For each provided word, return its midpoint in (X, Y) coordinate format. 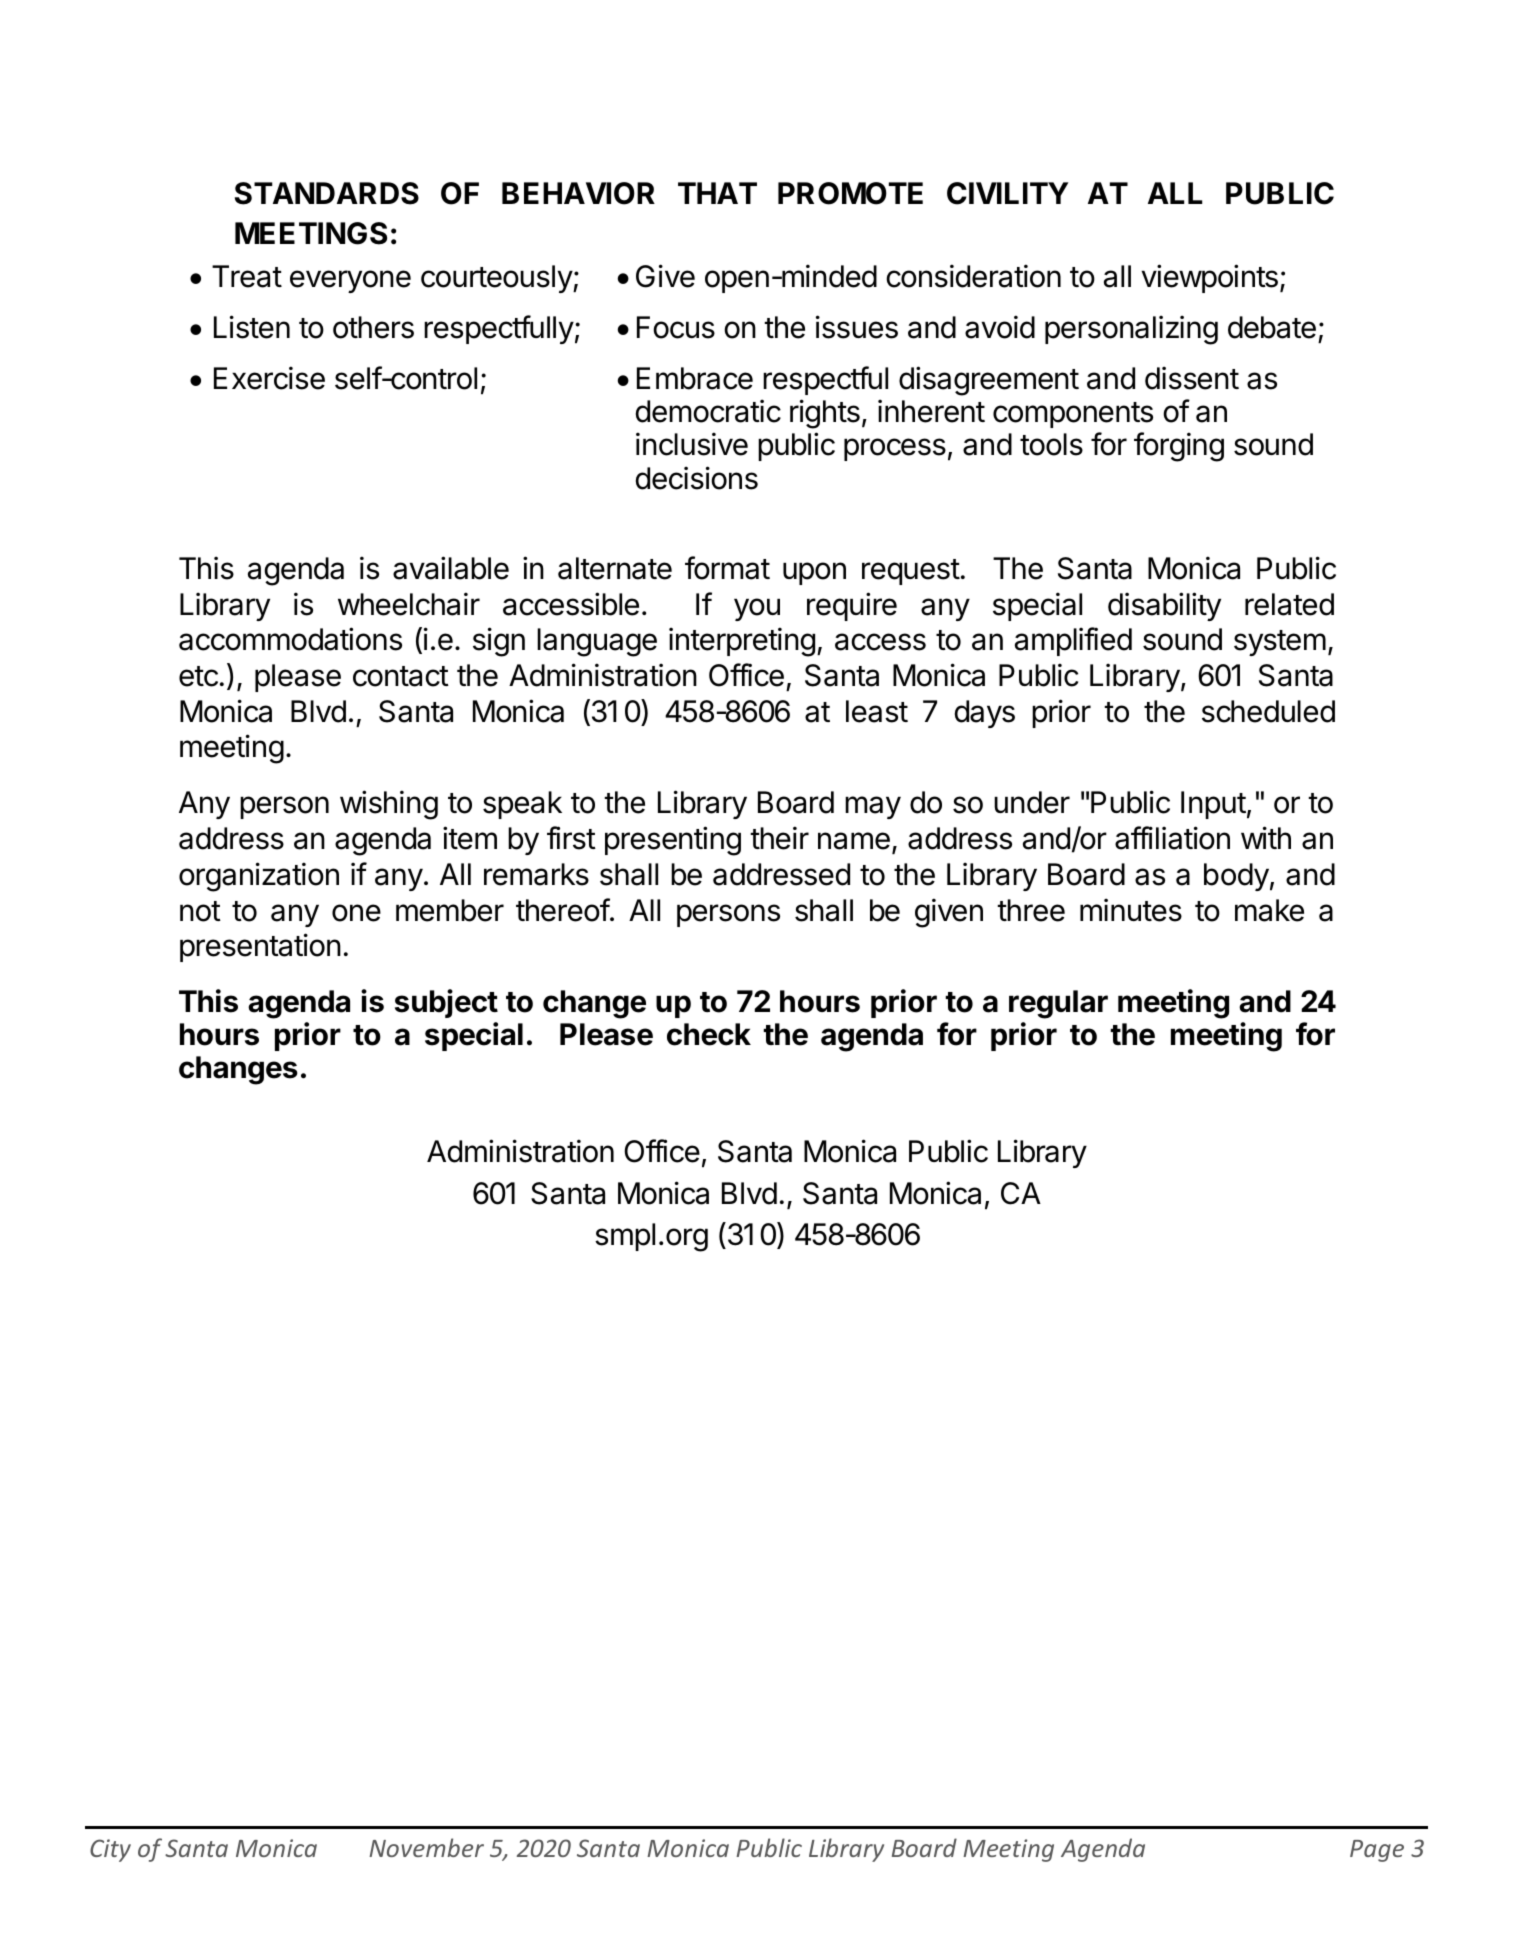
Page (1377, 1851)
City (110, 1850)
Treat (247, 276)
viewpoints (1209, 278)
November (426, 1847)
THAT (717, 193)
